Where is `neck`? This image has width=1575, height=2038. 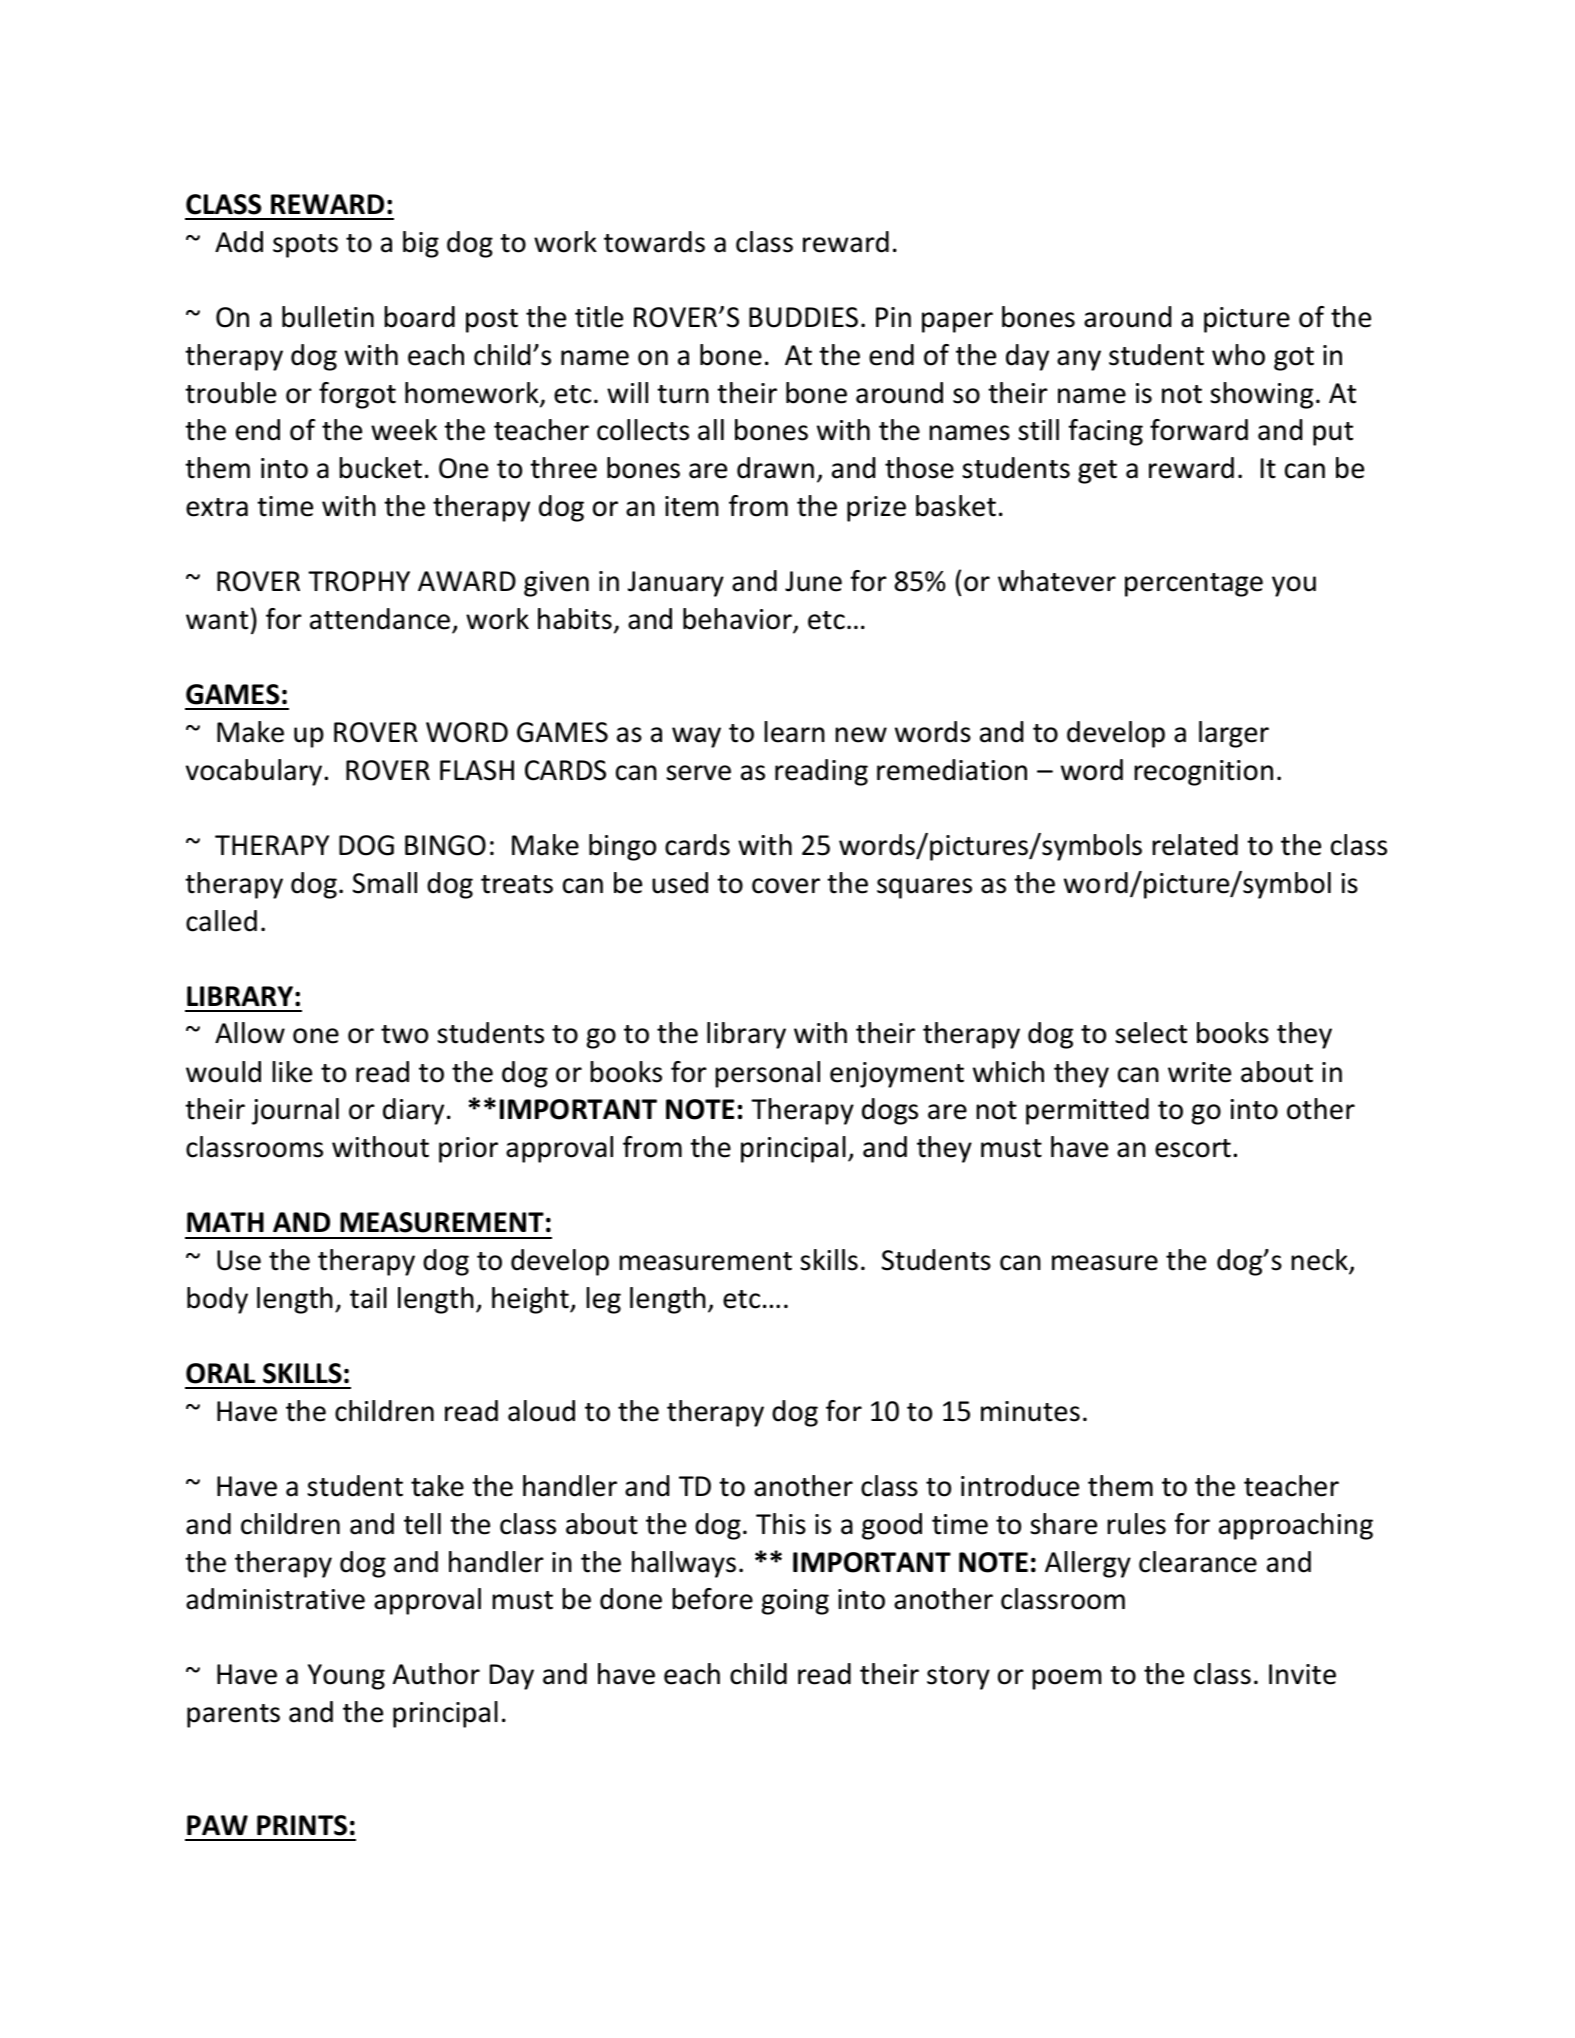
neck is located at coordinates (1320, 1261).
